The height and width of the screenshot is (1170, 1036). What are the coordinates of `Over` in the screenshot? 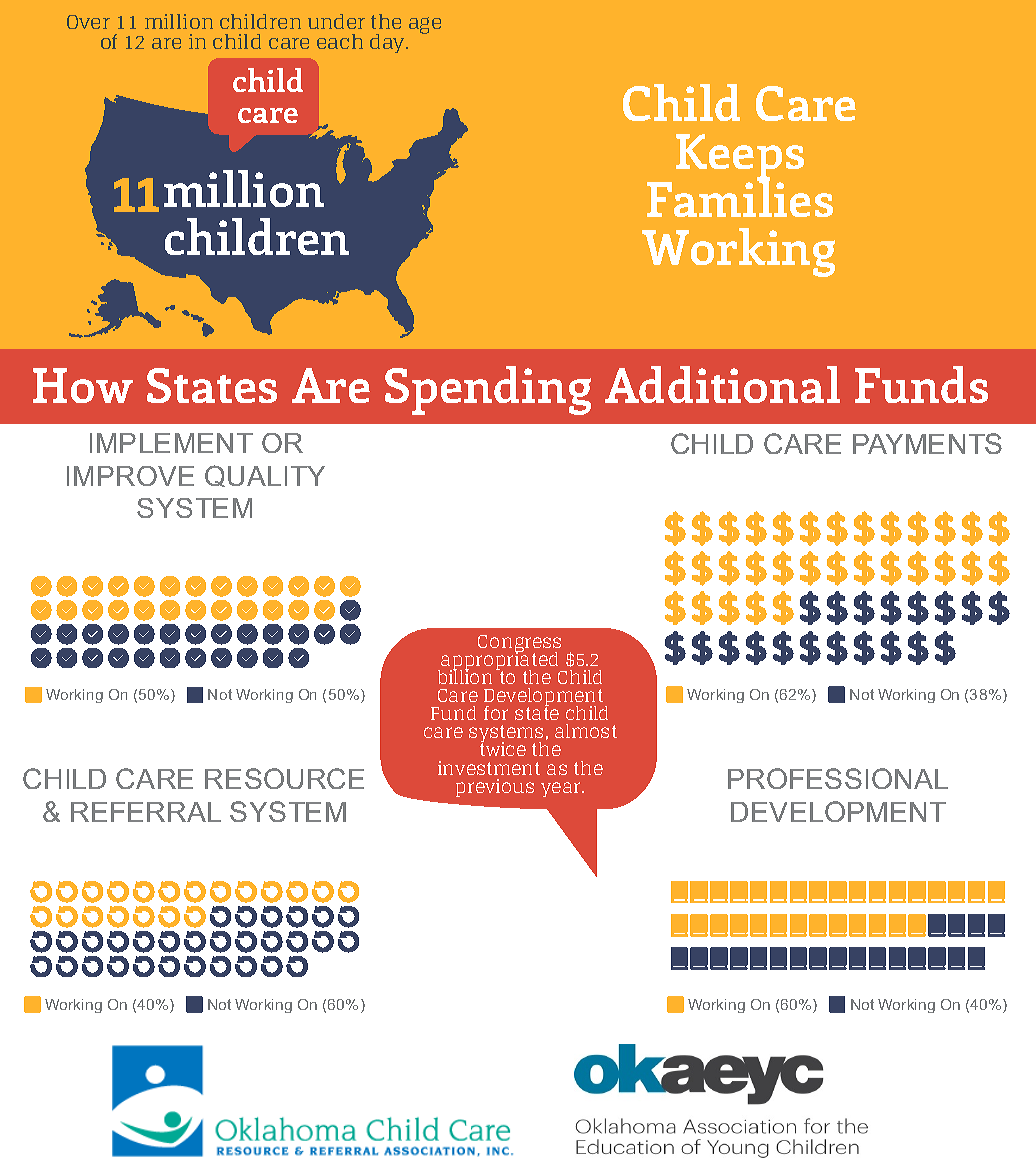 It's located at (88, 22).
